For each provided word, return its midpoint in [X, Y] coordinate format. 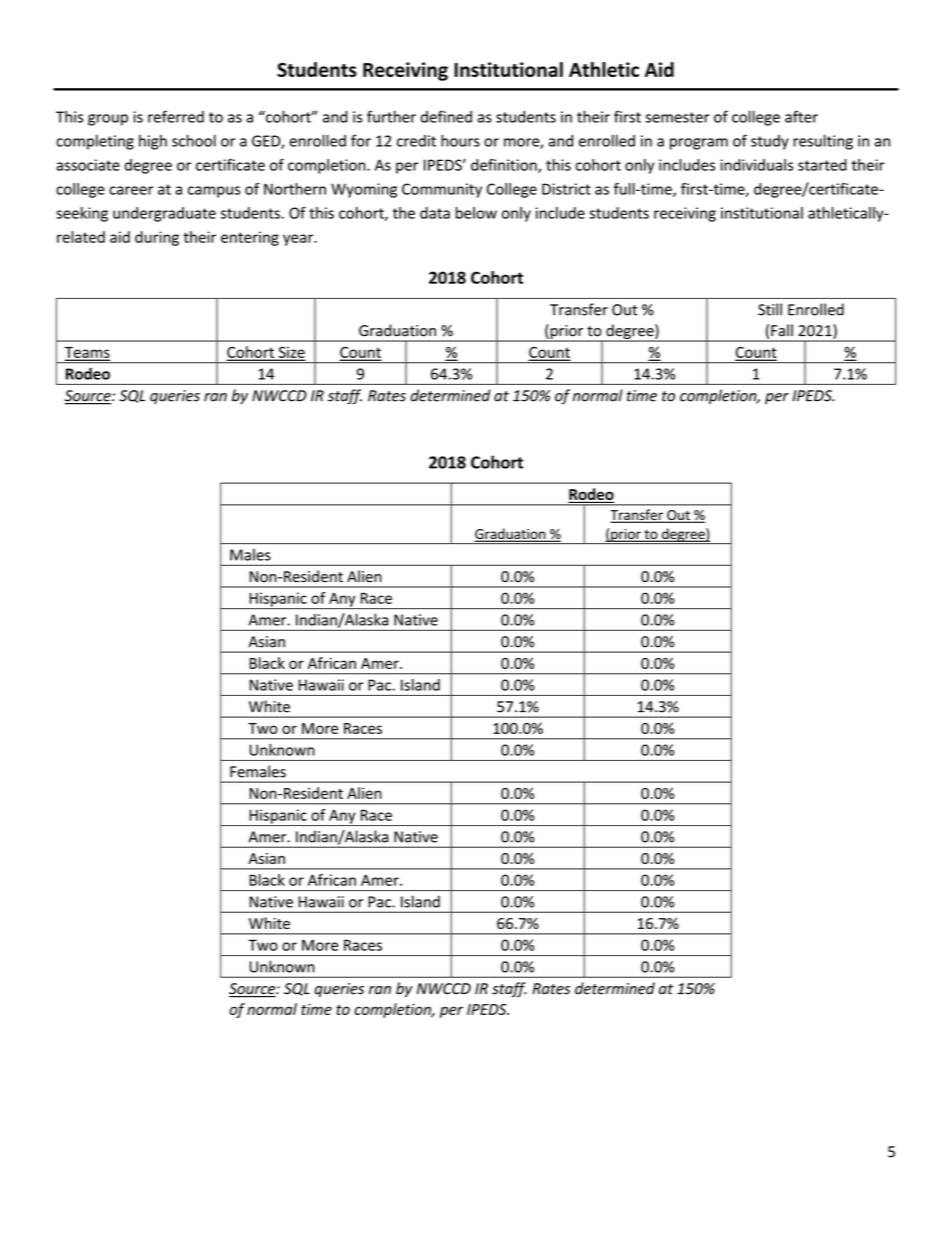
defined [446, 116]
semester [677, 117]
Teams [87, 353]
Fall [782, 330]
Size [290, 353]
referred [176, 116]
